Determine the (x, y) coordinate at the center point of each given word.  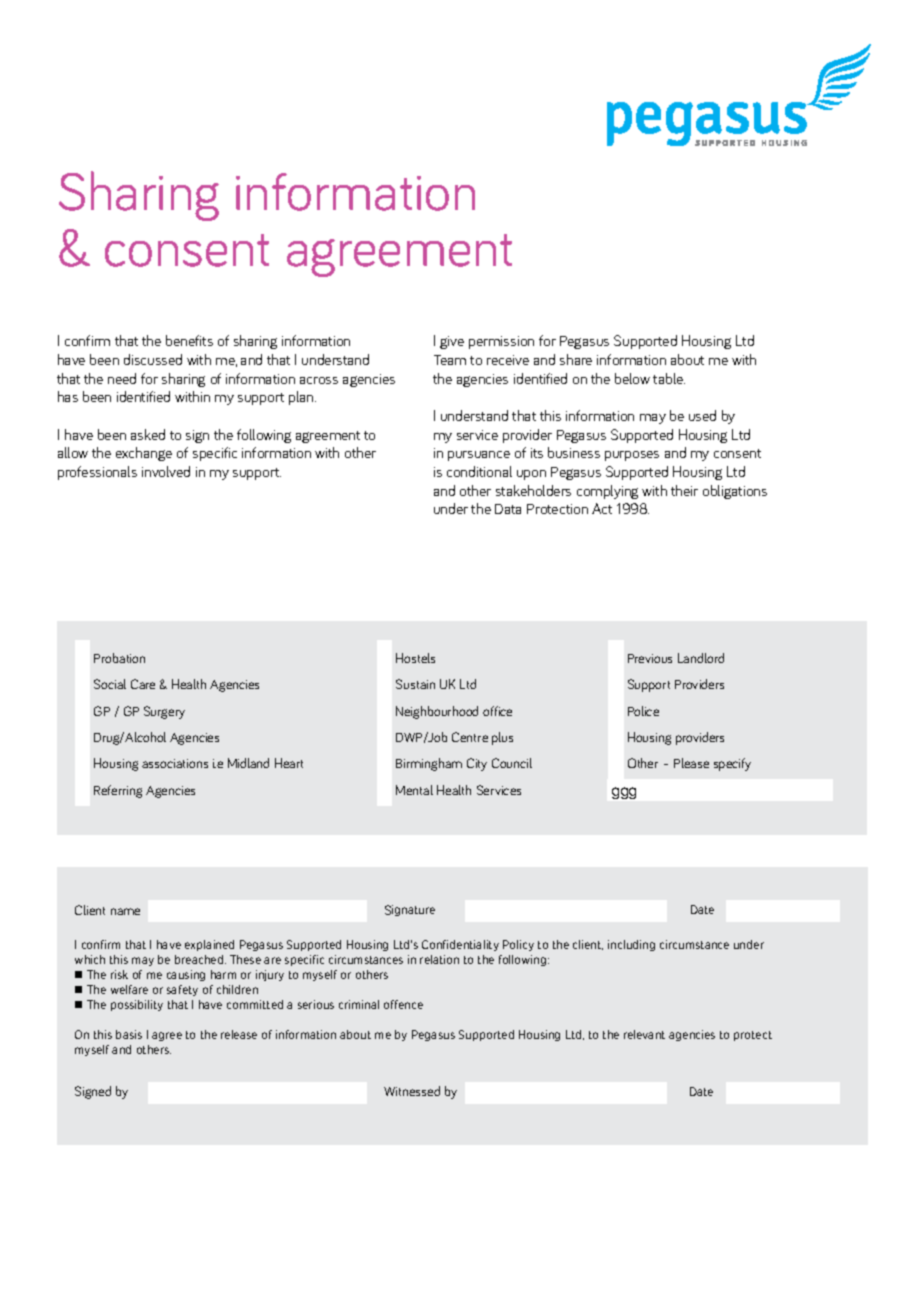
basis (129, 1034)
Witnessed (412, 1091)
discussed (153, 359)
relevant (644, 1034)
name (125, 911)
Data (508, 509)
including (631, 945)
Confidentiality (460, 945)
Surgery (164, 712)
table (669, 378)
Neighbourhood (437, 712)
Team (450, 360)
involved (166, 471)
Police (643, 711)
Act (602, 508)
